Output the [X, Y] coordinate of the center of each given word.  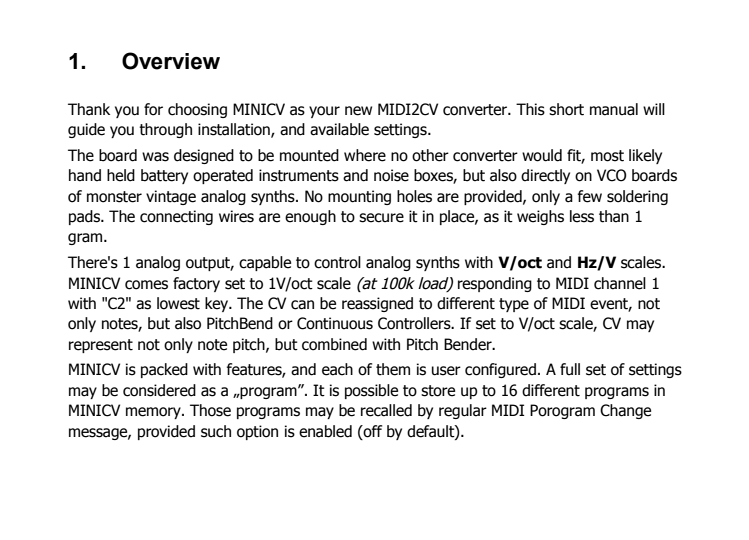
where [365, 155]
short [566, 109]
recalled [386, 410]
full [570, 369]
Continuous [335, 323]
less [582, 216]
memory [154, 413]
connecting [176, 217]
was [155, 157]
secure [381, 218]
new [358, 111]
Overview [171, 61]
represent [101, 346]
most [607, 156]
